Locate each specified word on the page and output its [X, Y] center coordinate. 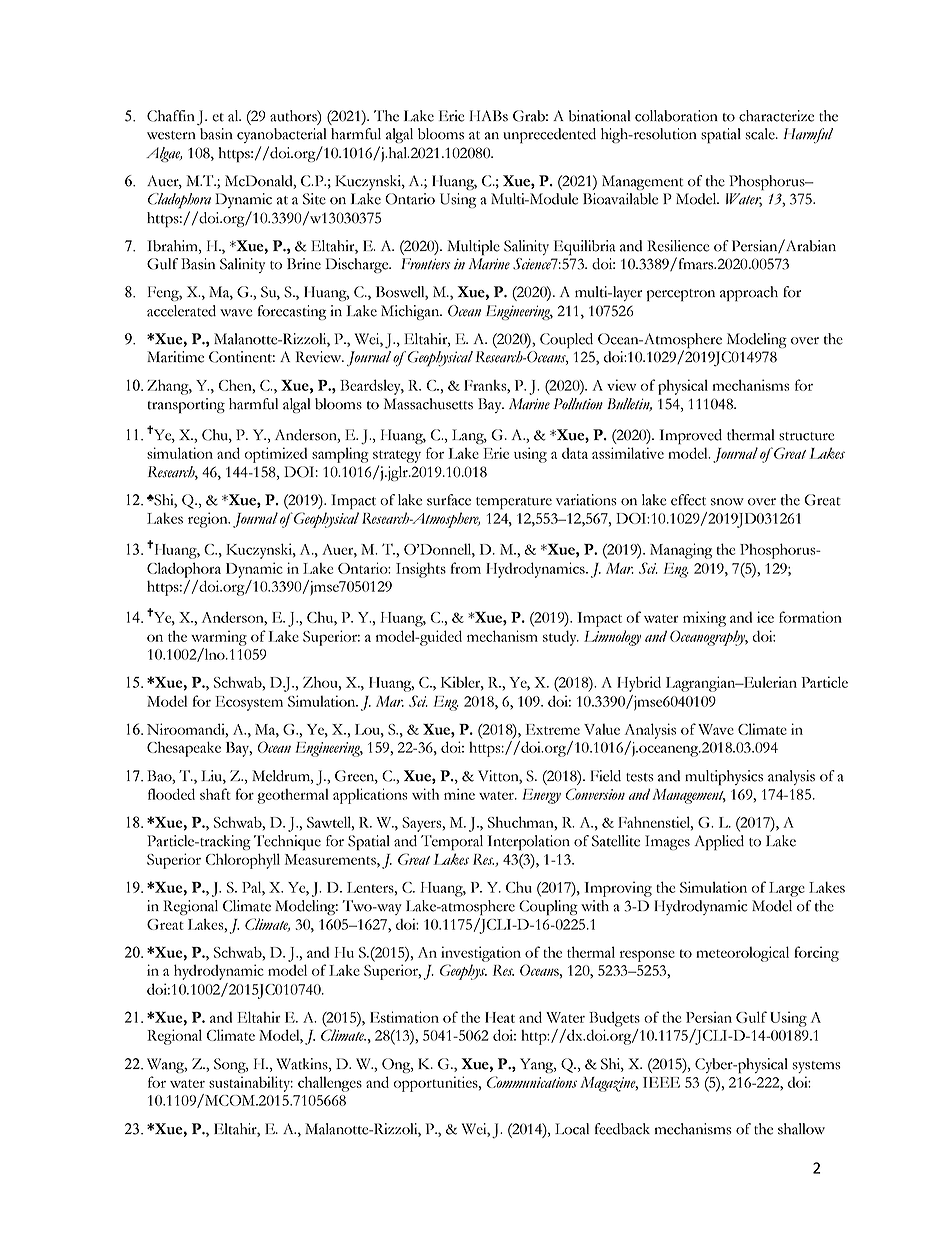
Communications [532, 1082]
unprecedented [549, 135]
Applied [719, 843]
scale [761, 134]
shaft [215, 794]
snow [727, 502]
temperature [514, 503]
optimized [276, 455]
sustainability [251, 1084]
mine [459, 794]
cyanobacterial [282, 135]
